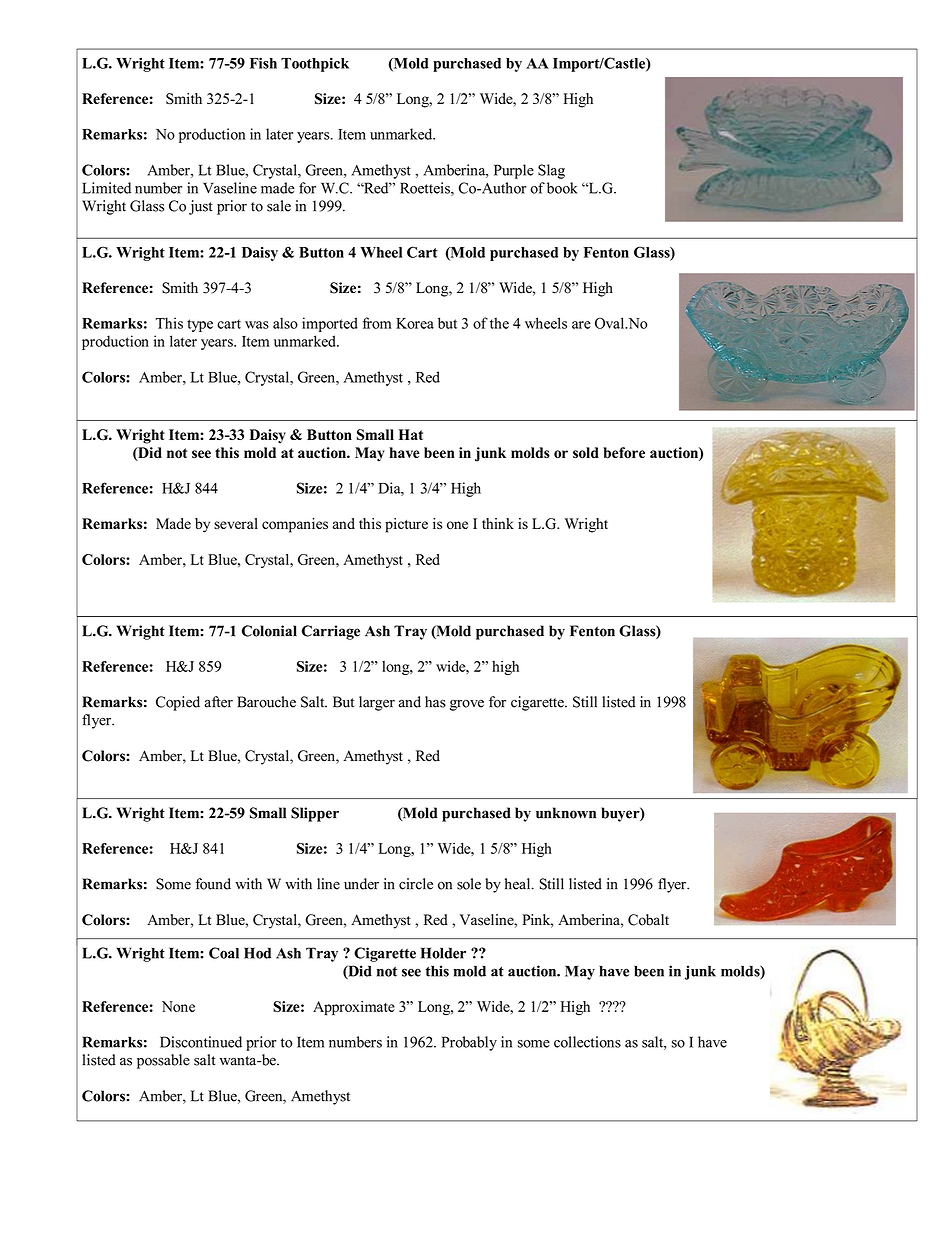  I want to click on Fish, so click(263, 63).
